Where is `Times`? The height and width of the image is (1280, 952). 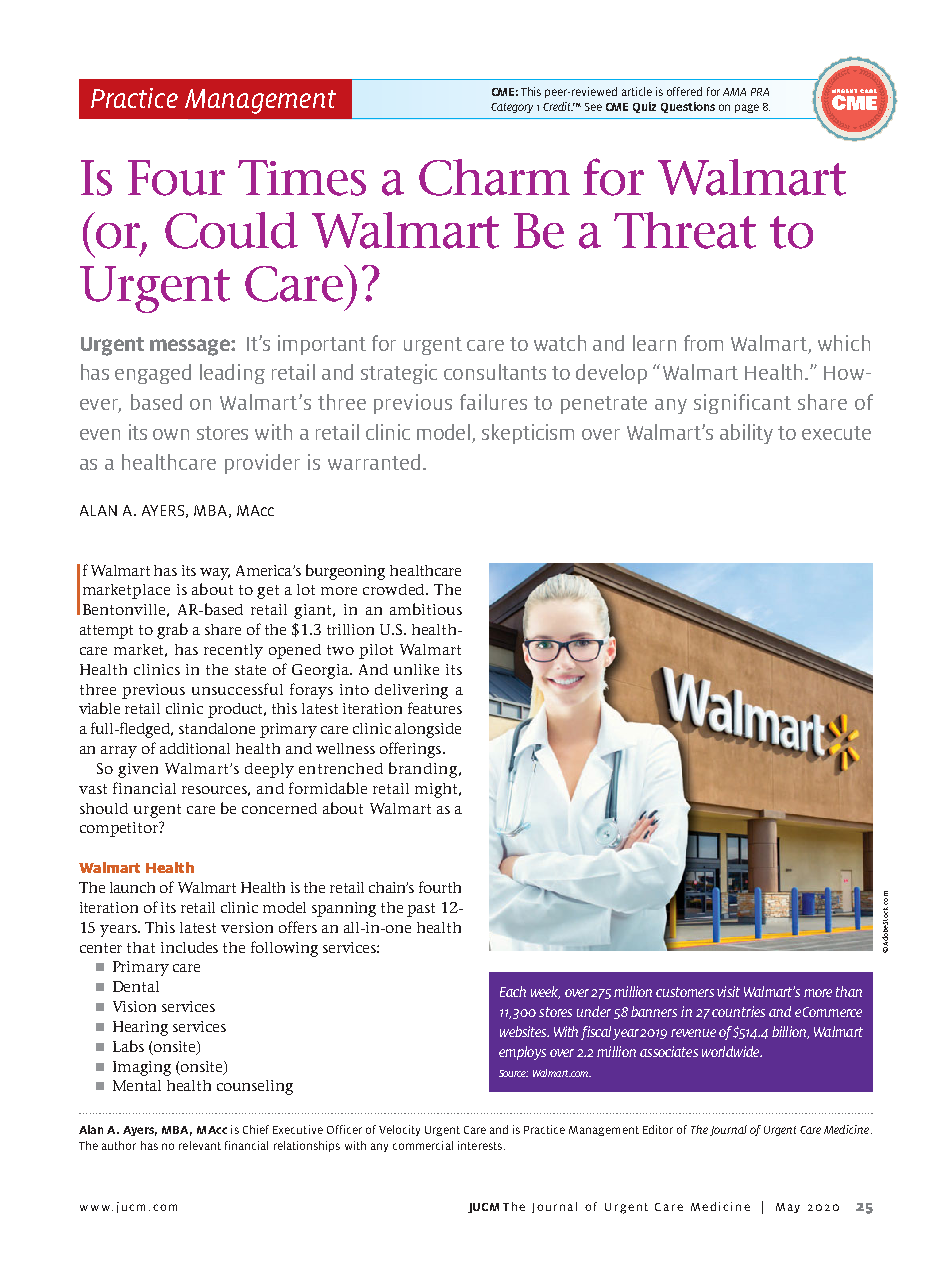
Times is located at coordinates (302, 178).
